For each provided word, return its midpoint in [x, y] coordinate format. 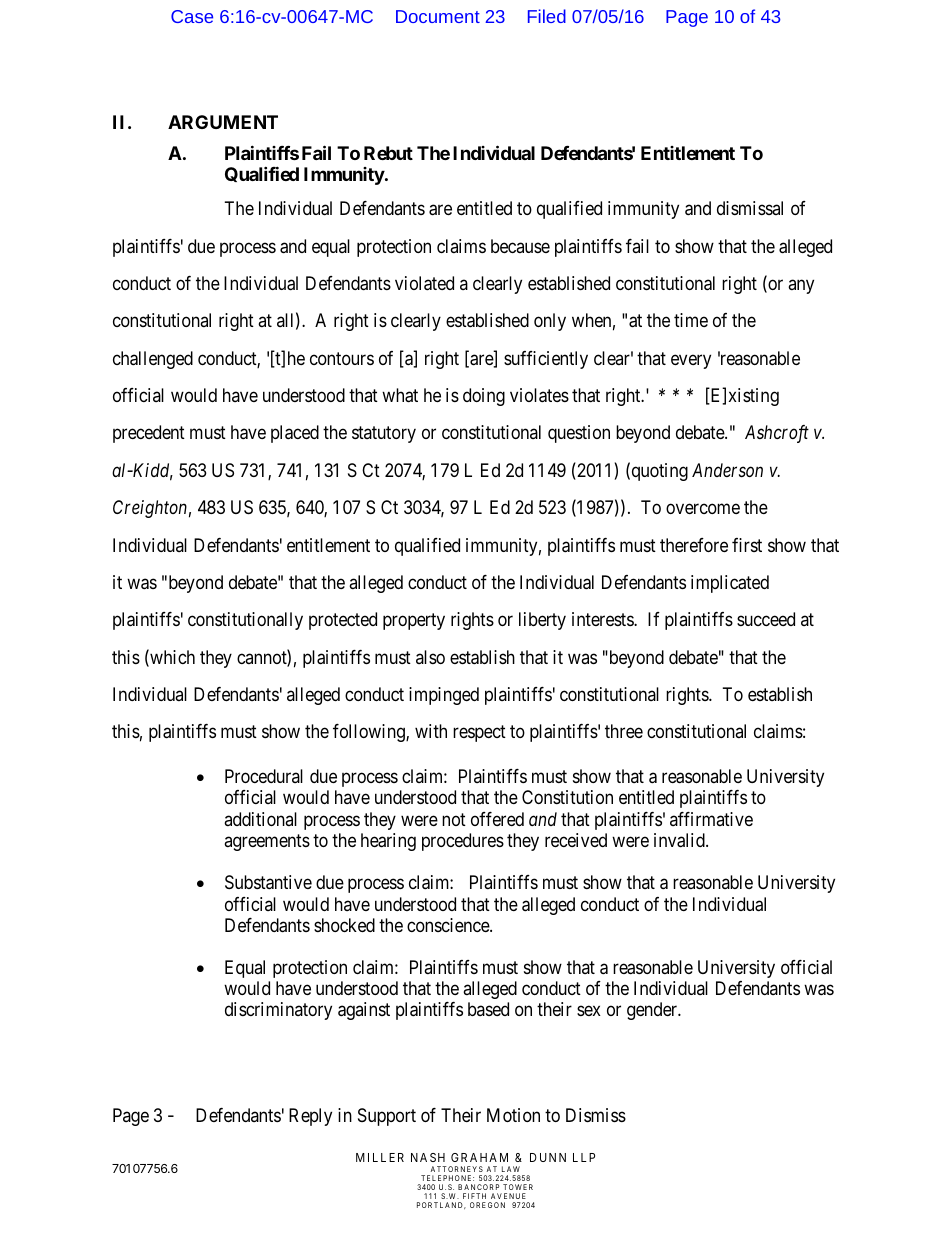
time [691, 320]
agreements [267, 843]
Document [438, 16]
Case [192, 16]
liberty [542, 621]
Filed [547, 16]
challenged [153, 360]
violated [424, 283]
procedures [463, 842]
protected [343, 621]
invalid [680, 840]
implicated [730, 584]
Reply [310, 1117]
